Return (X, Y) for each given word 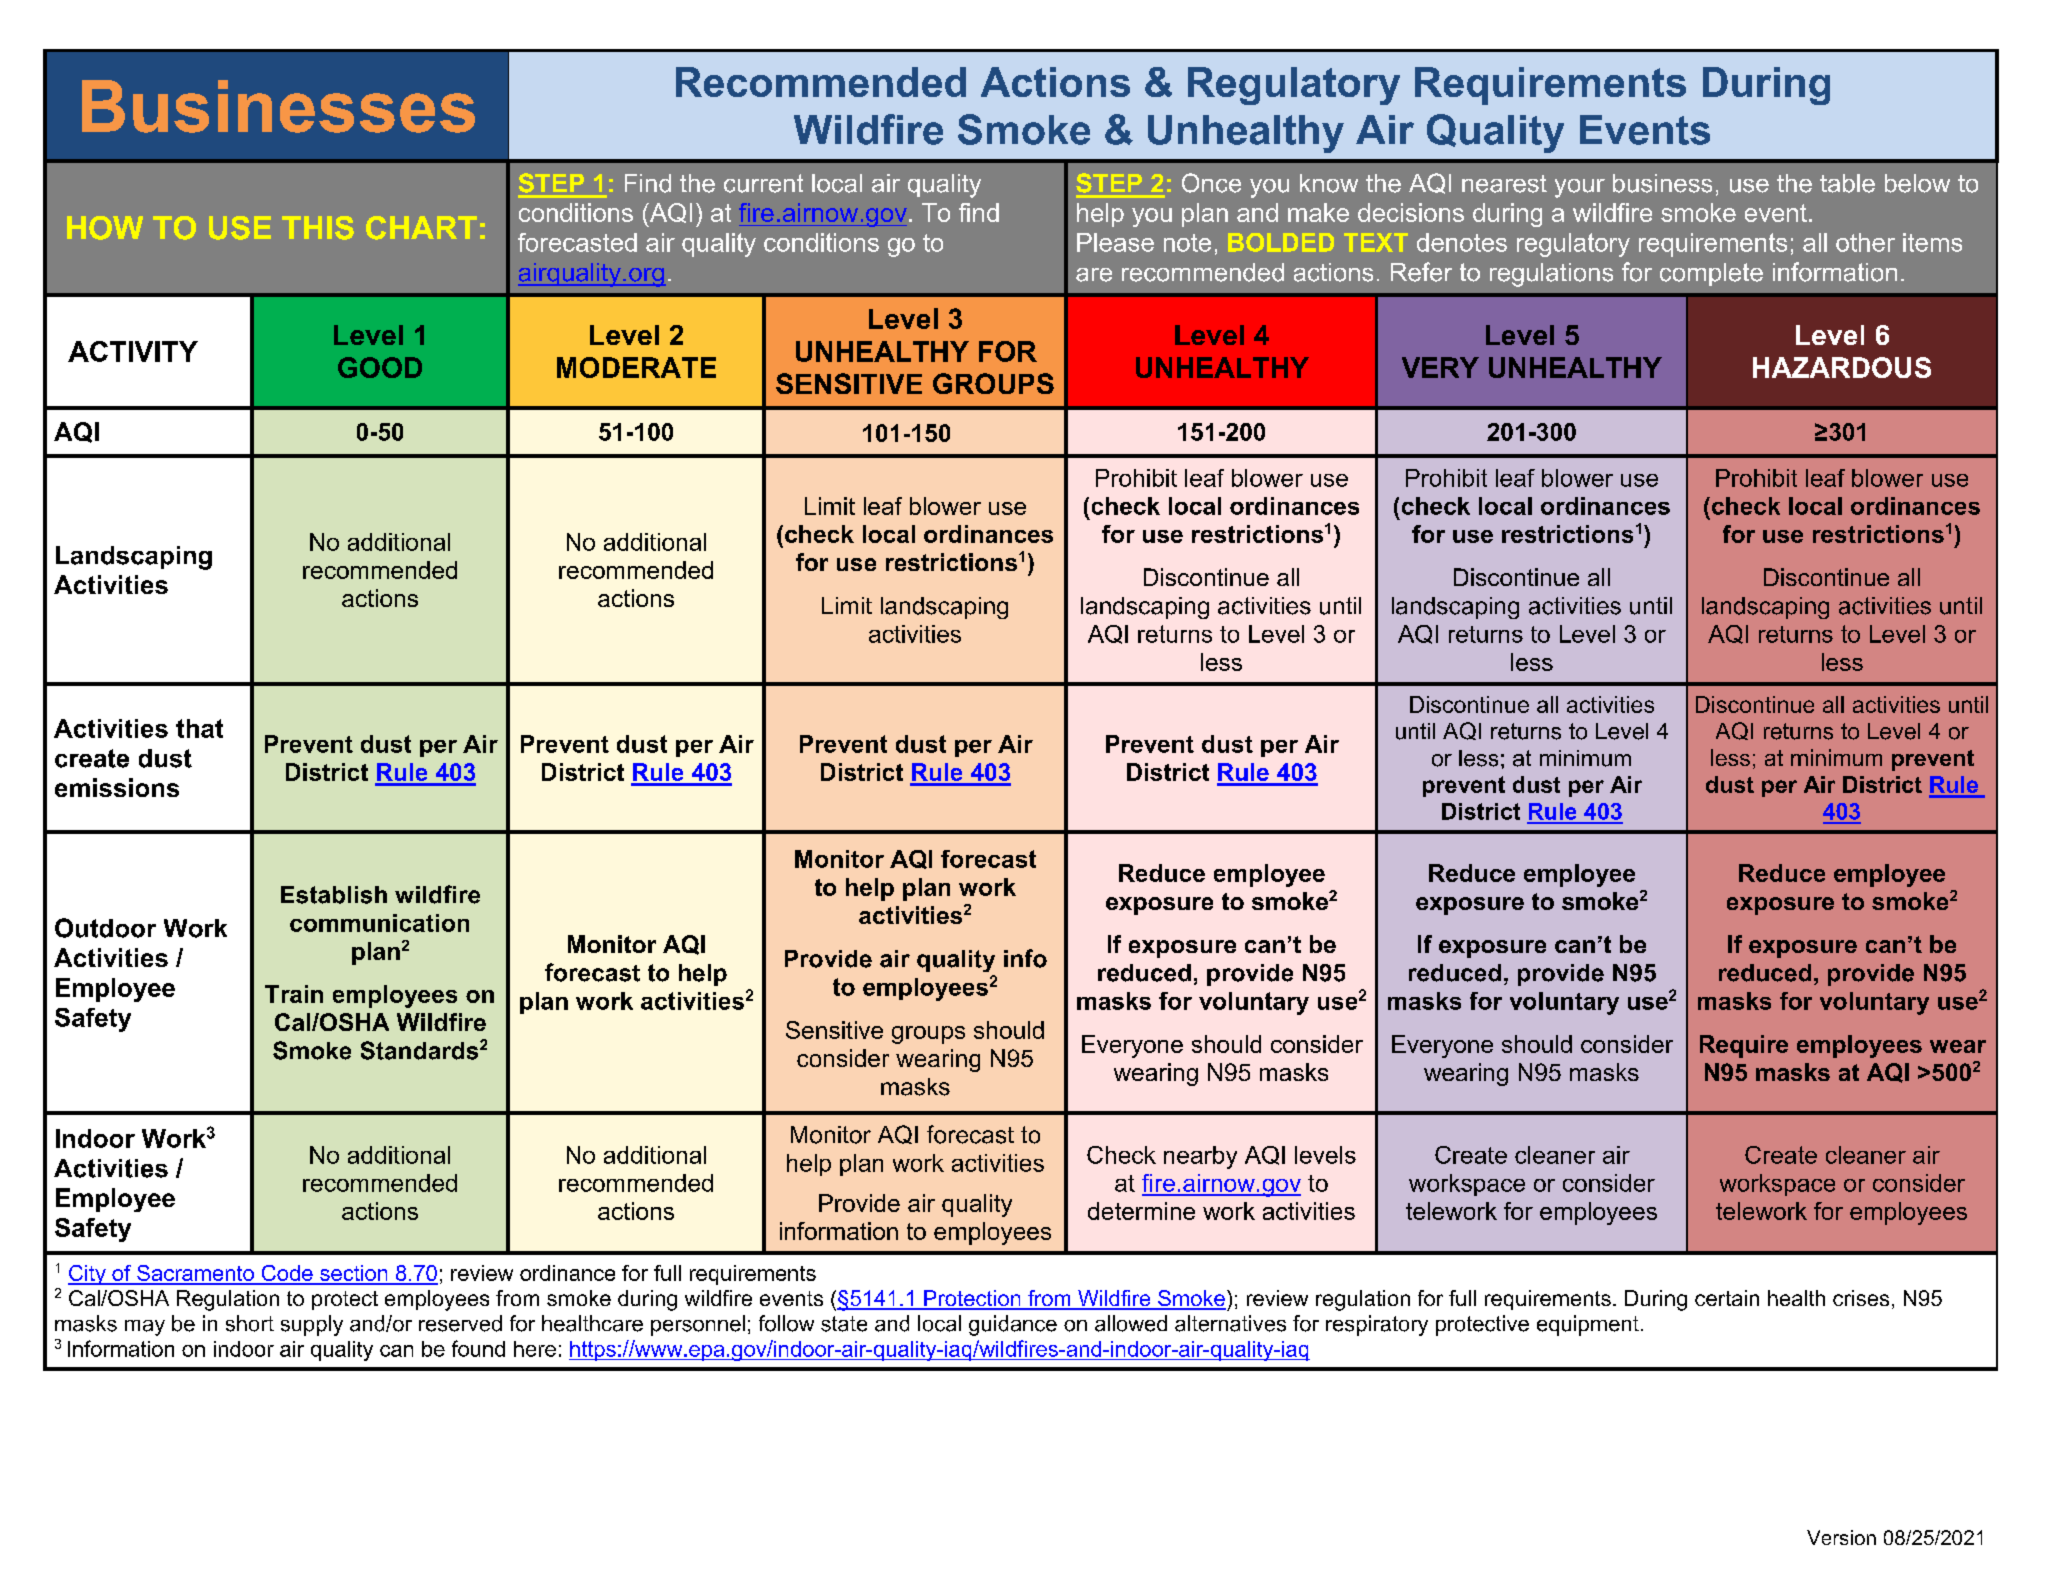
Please (1115, 242)
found (478, 1348)
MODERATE (636, 367)
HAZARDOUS (1842, 367)
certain (1727, 1298)
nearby (1200, 1157)
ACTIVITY (133, 351)
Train (294, 994)
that (199, 728)
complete (1711, 274)
